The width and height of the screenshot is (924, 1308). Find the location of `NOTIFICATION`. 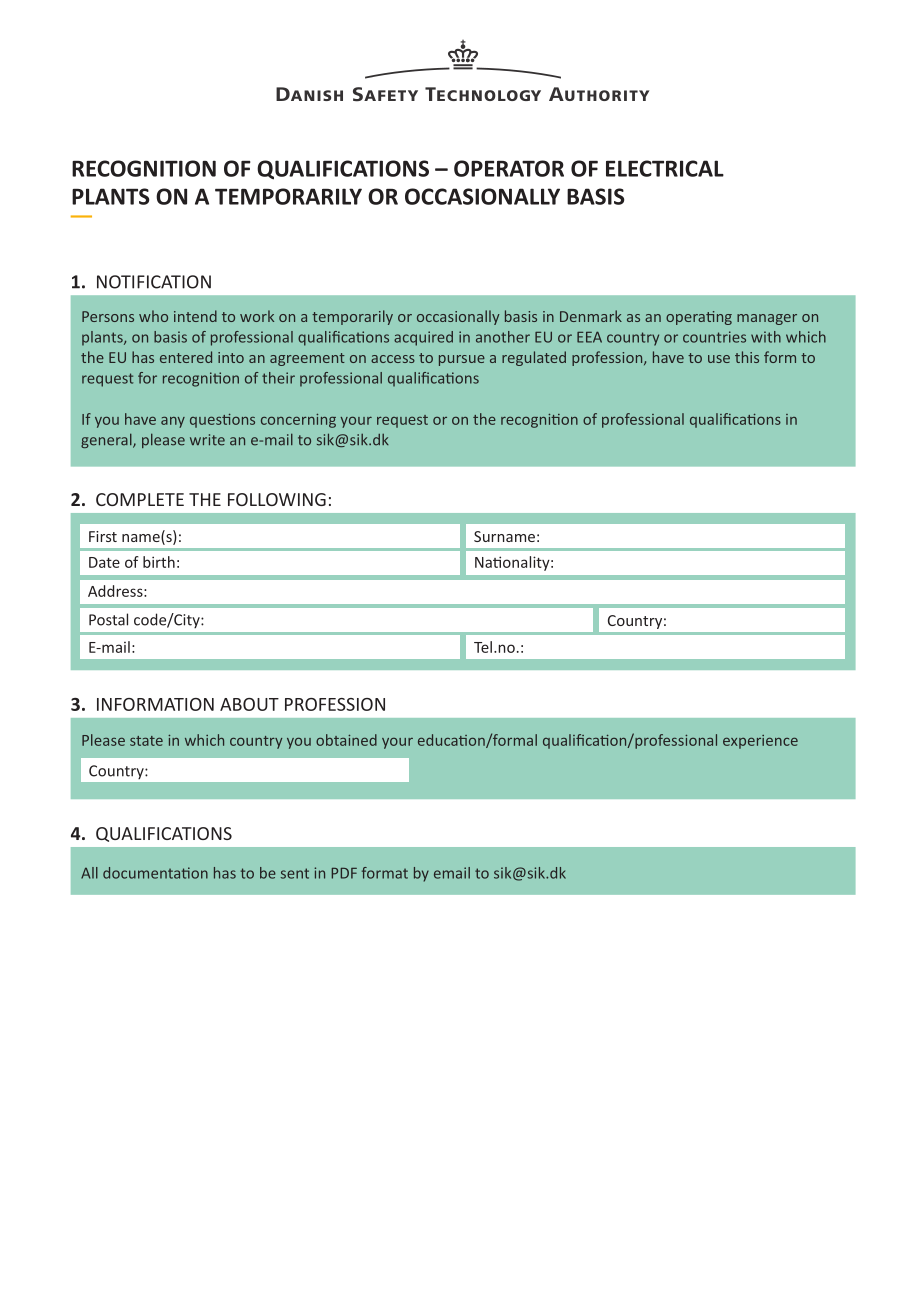

NOTIFICATION is located at coordinates (154, 282).
